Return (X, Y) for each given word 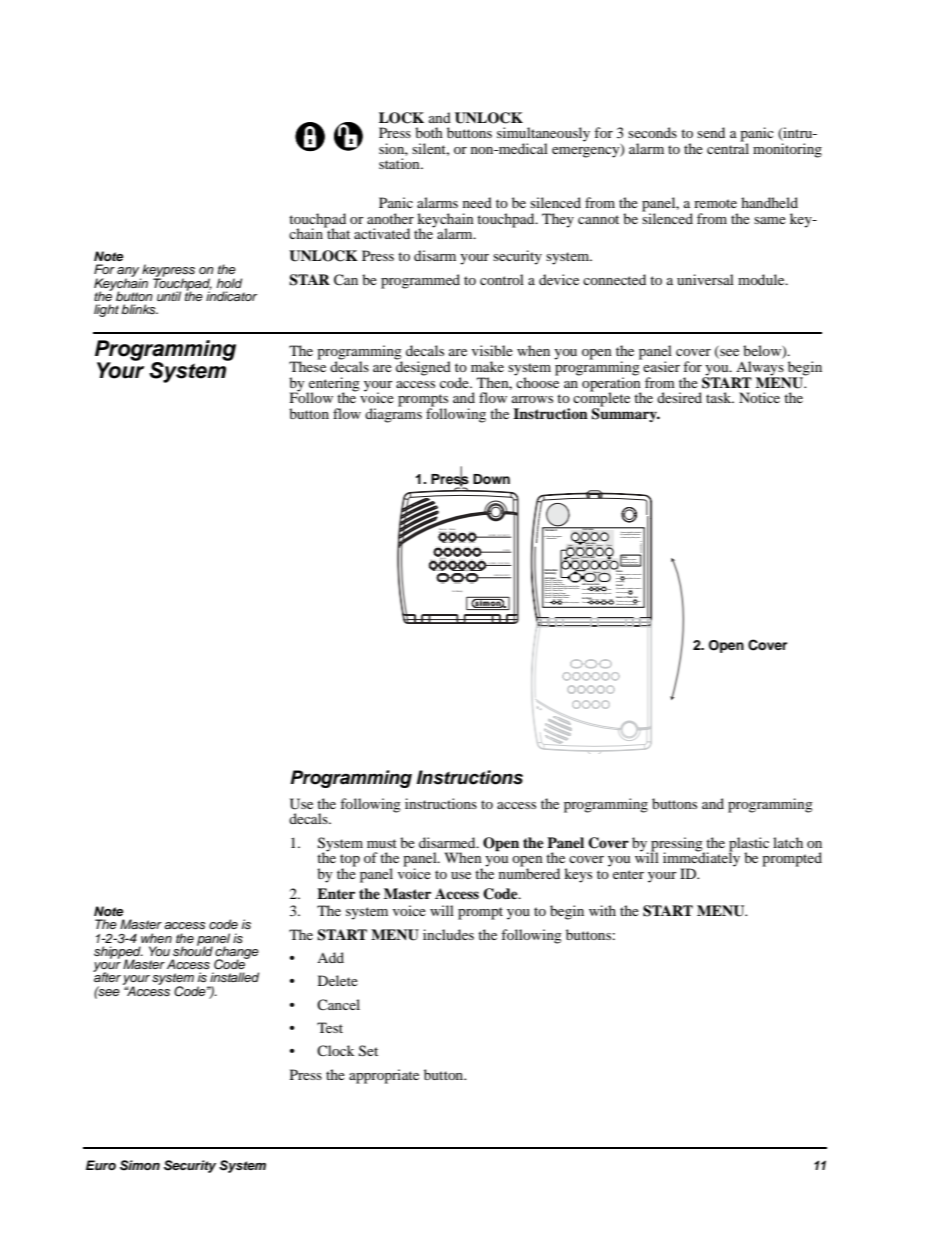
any (129, 273)
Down (491, 479)
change (237, 953)
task (720, 397)
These (307, 365)
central (728, 147)
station (400, 163)
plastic (749, 845)
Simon (140, 1165)
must (382, 843)
